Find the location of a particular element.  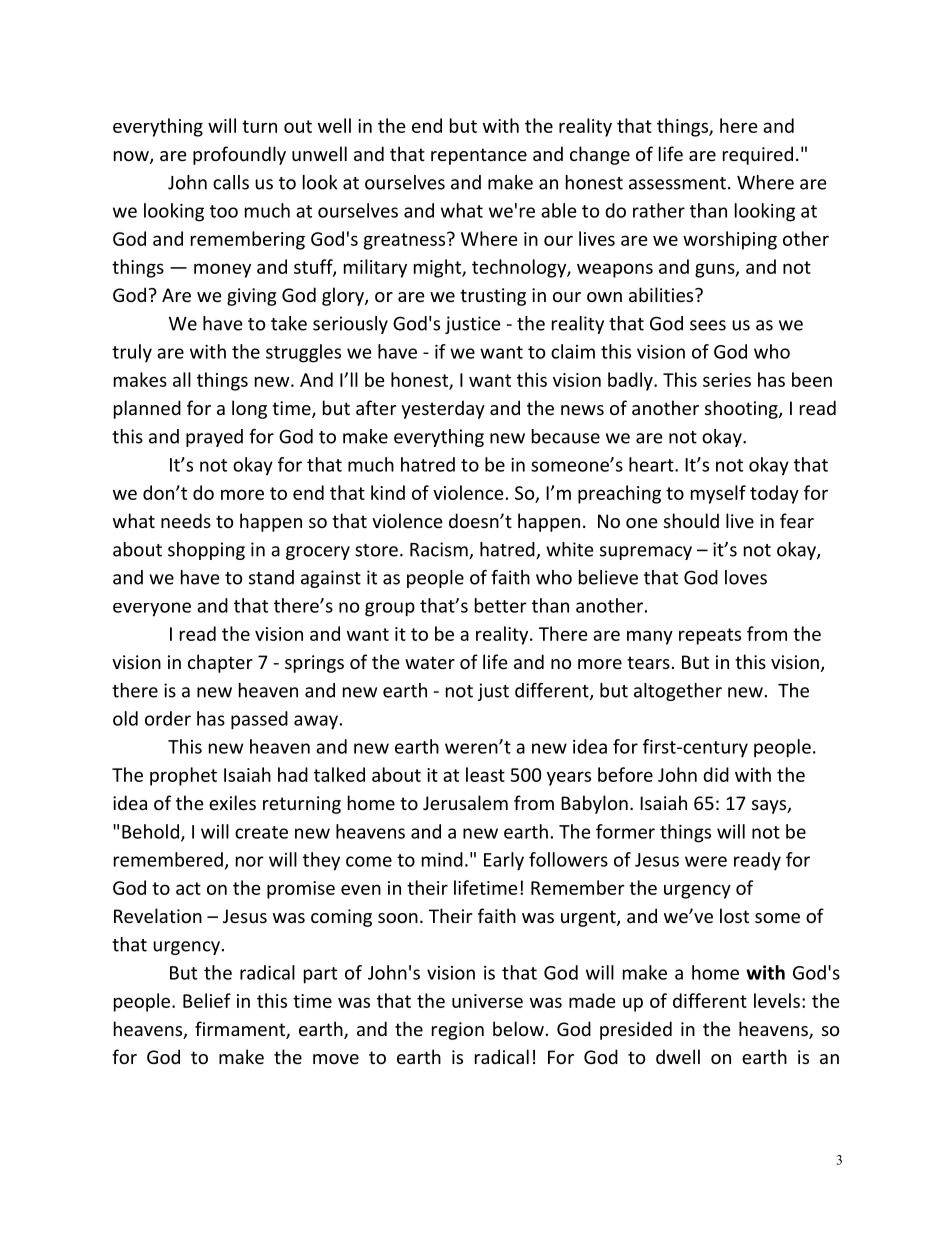

required is located at coordinates (758, 155).
